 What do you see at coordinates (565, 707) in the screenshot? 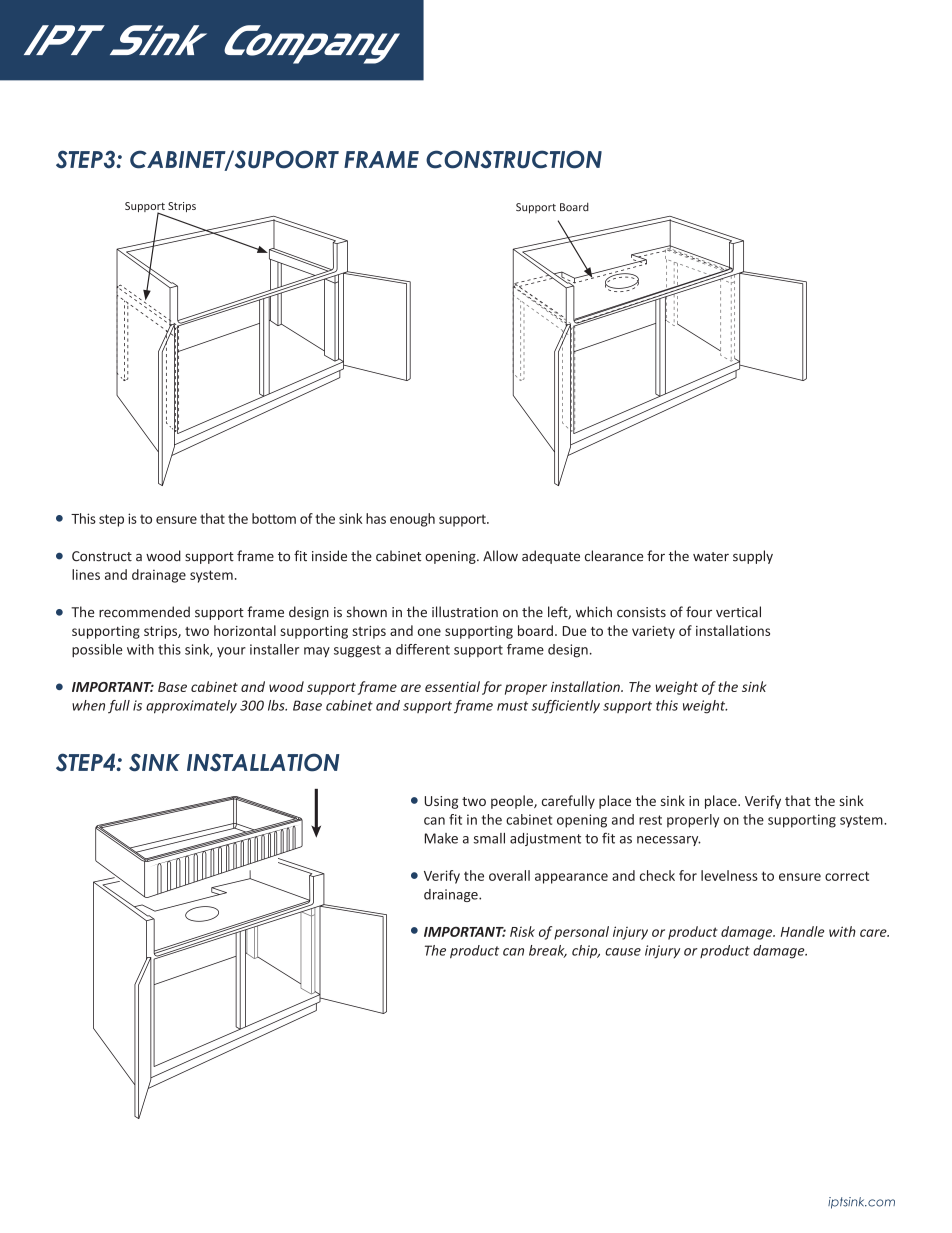
I see `sufficiently` at bounding box center [565, 707].
